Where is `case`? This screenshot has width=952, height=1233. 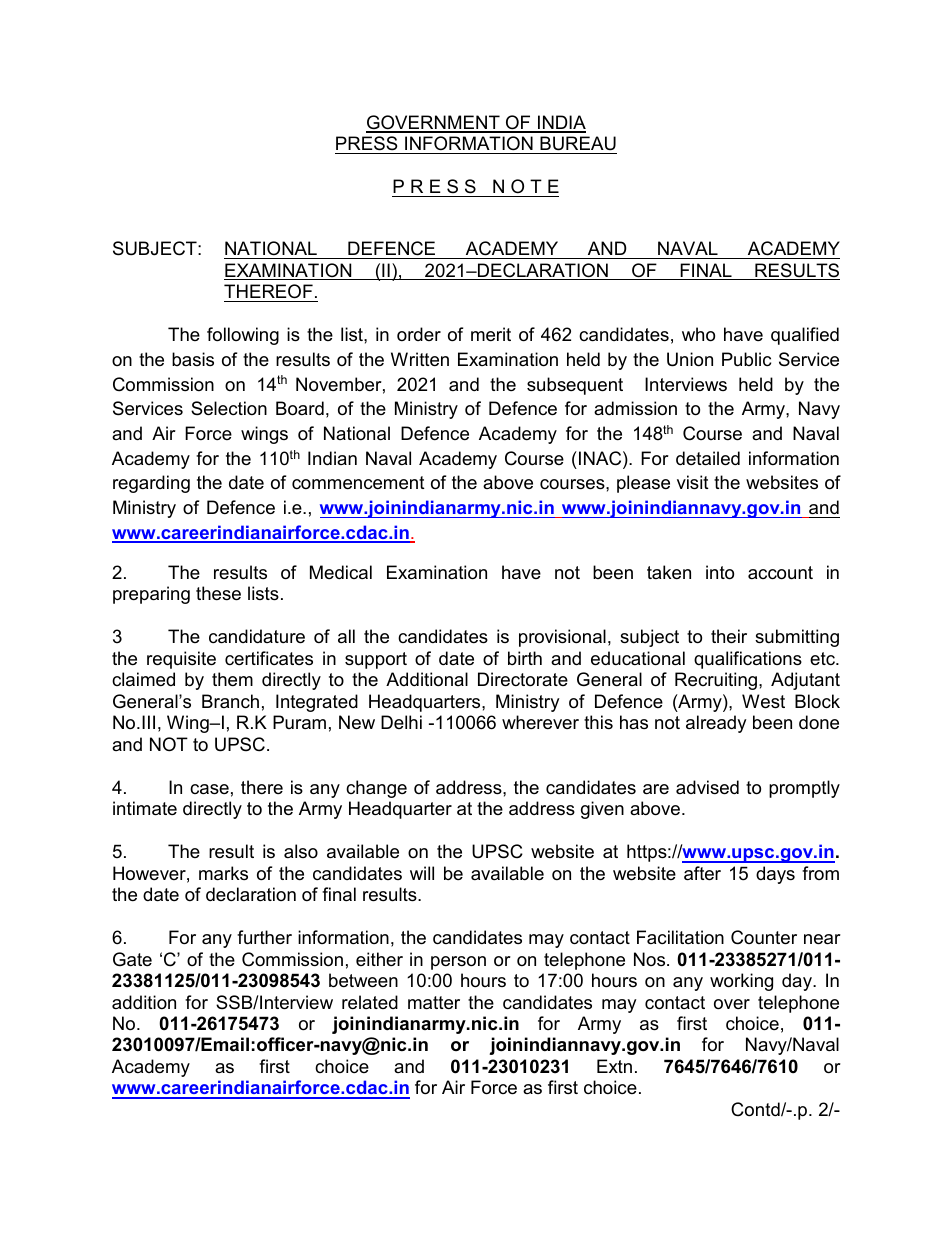 case is located at coordinates (209, 789).
